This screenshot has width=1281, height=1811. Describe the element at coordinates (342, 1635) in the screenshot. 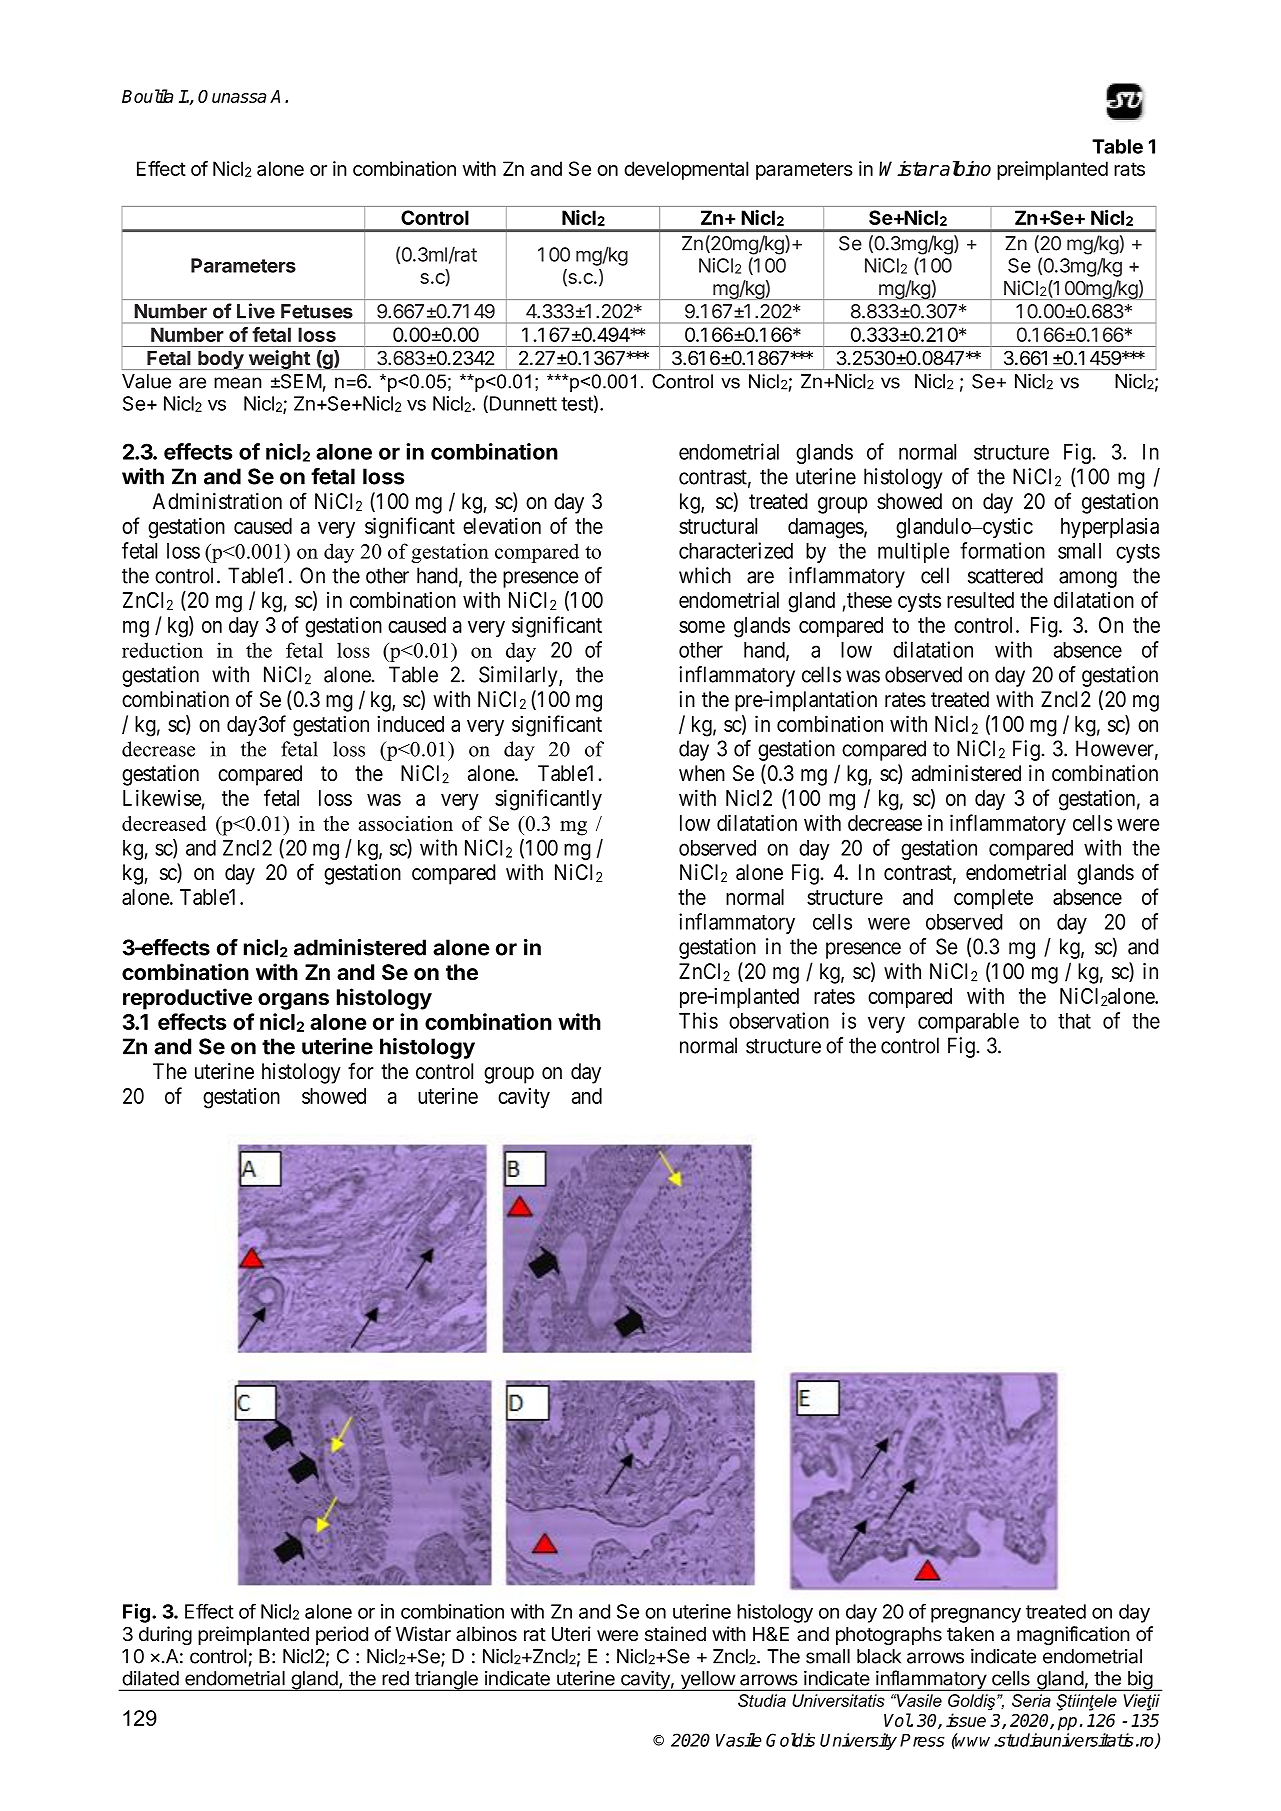

I see `period` at that location.
